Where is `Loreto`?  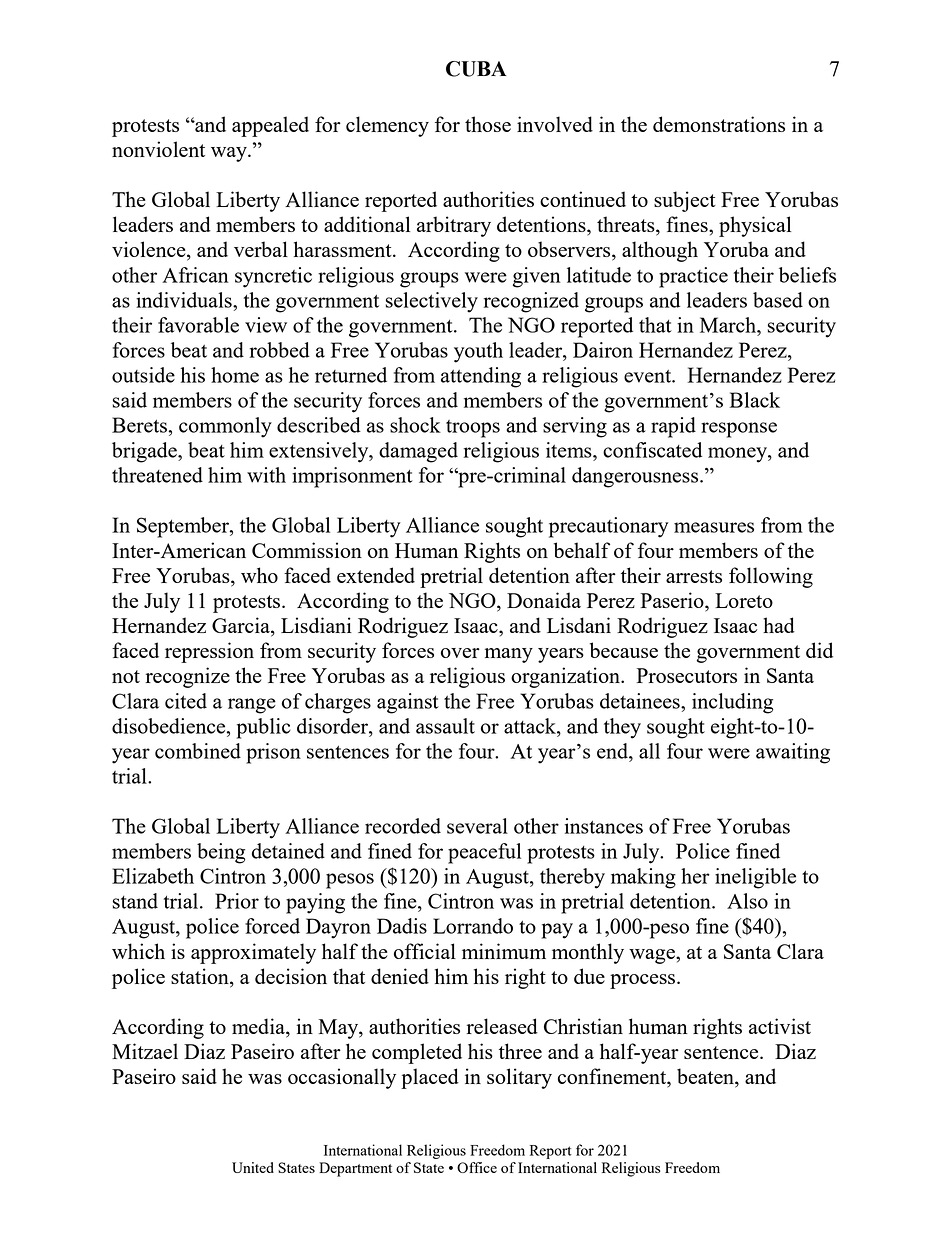
Loreto is located at coordinates (744, 600).
